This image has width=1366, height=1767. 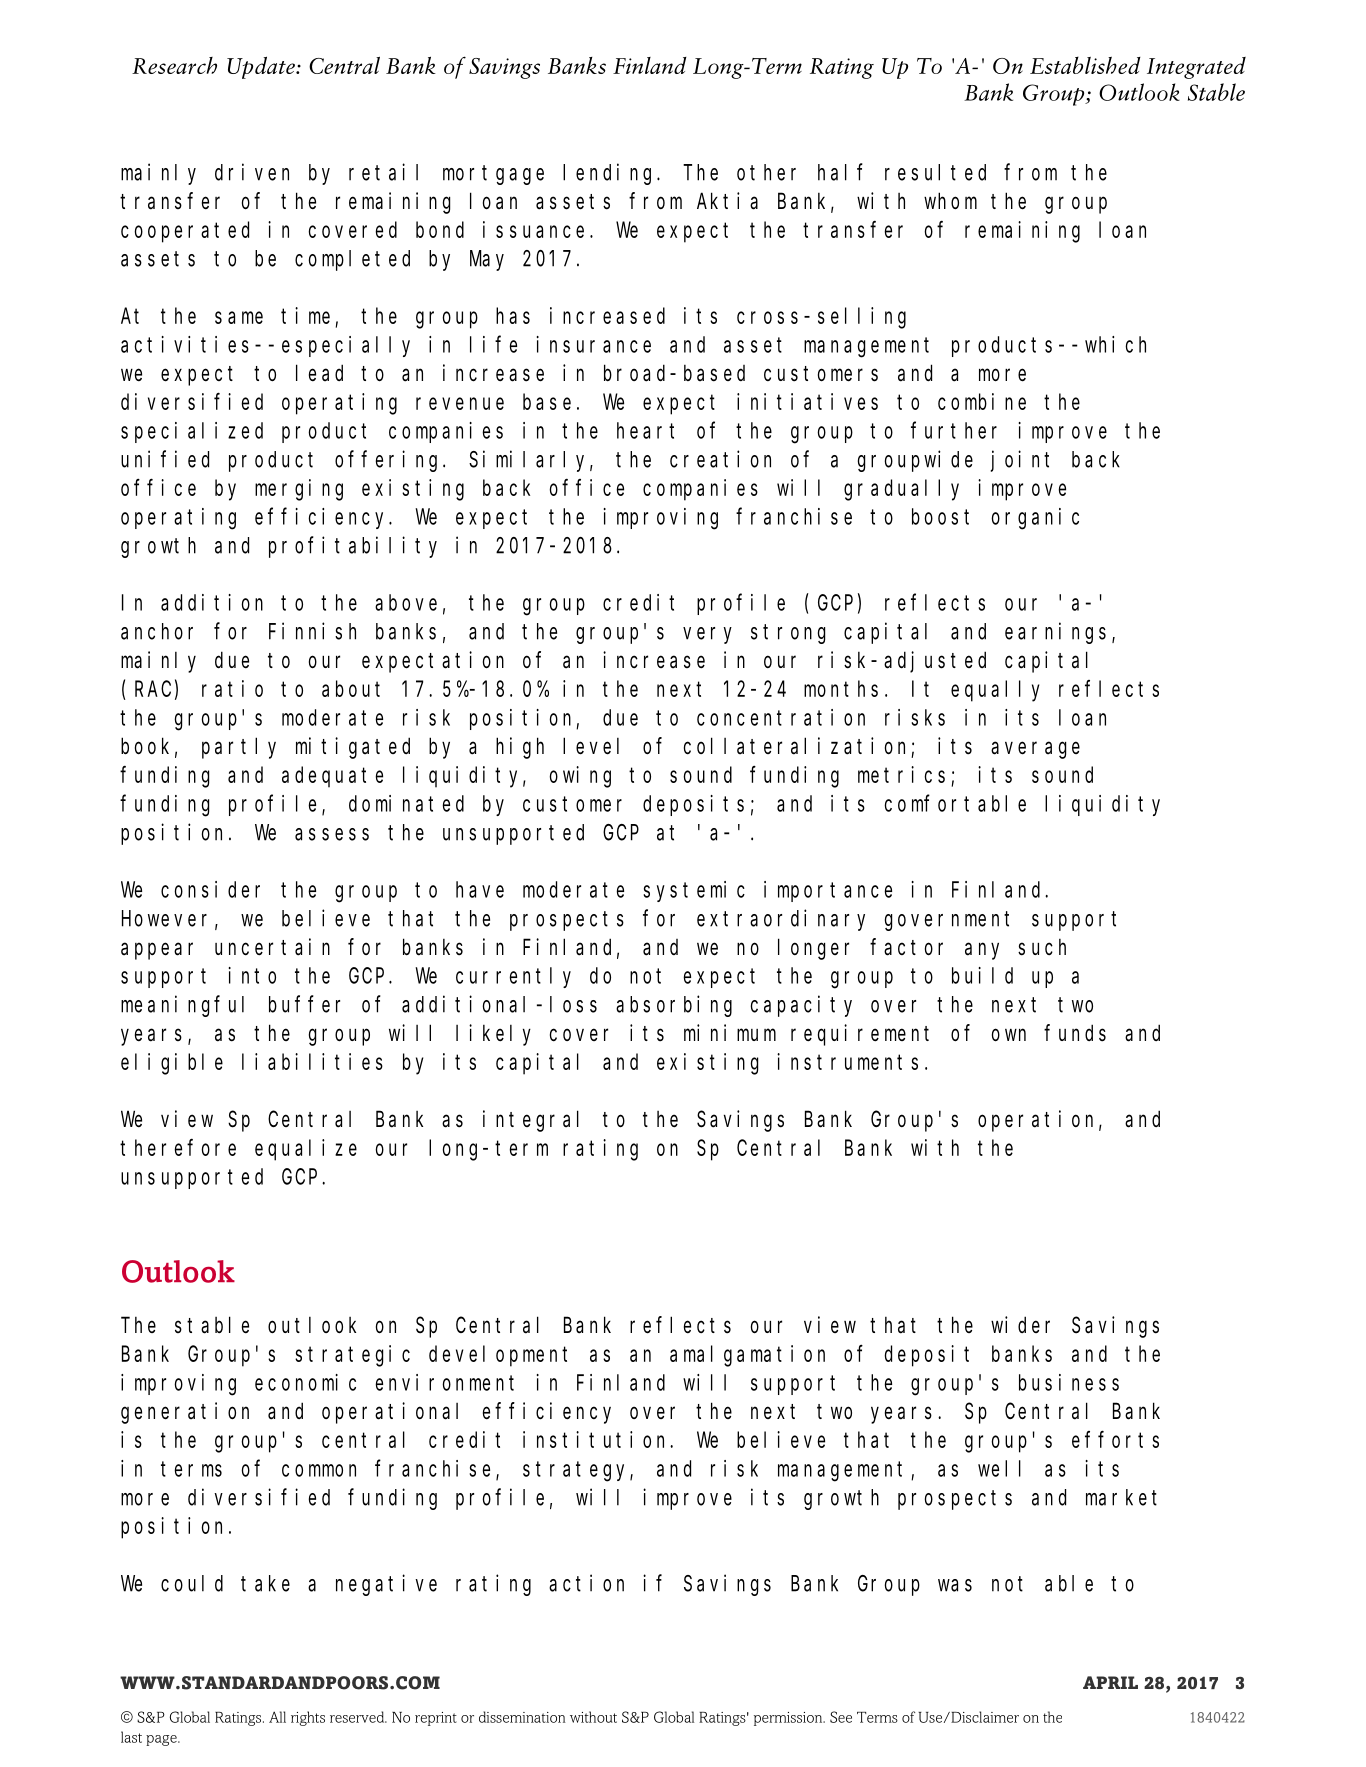 What do you see at coordinates (730, 1032) in the image?
I see `minimum` at bounding box center [730, 1032].
